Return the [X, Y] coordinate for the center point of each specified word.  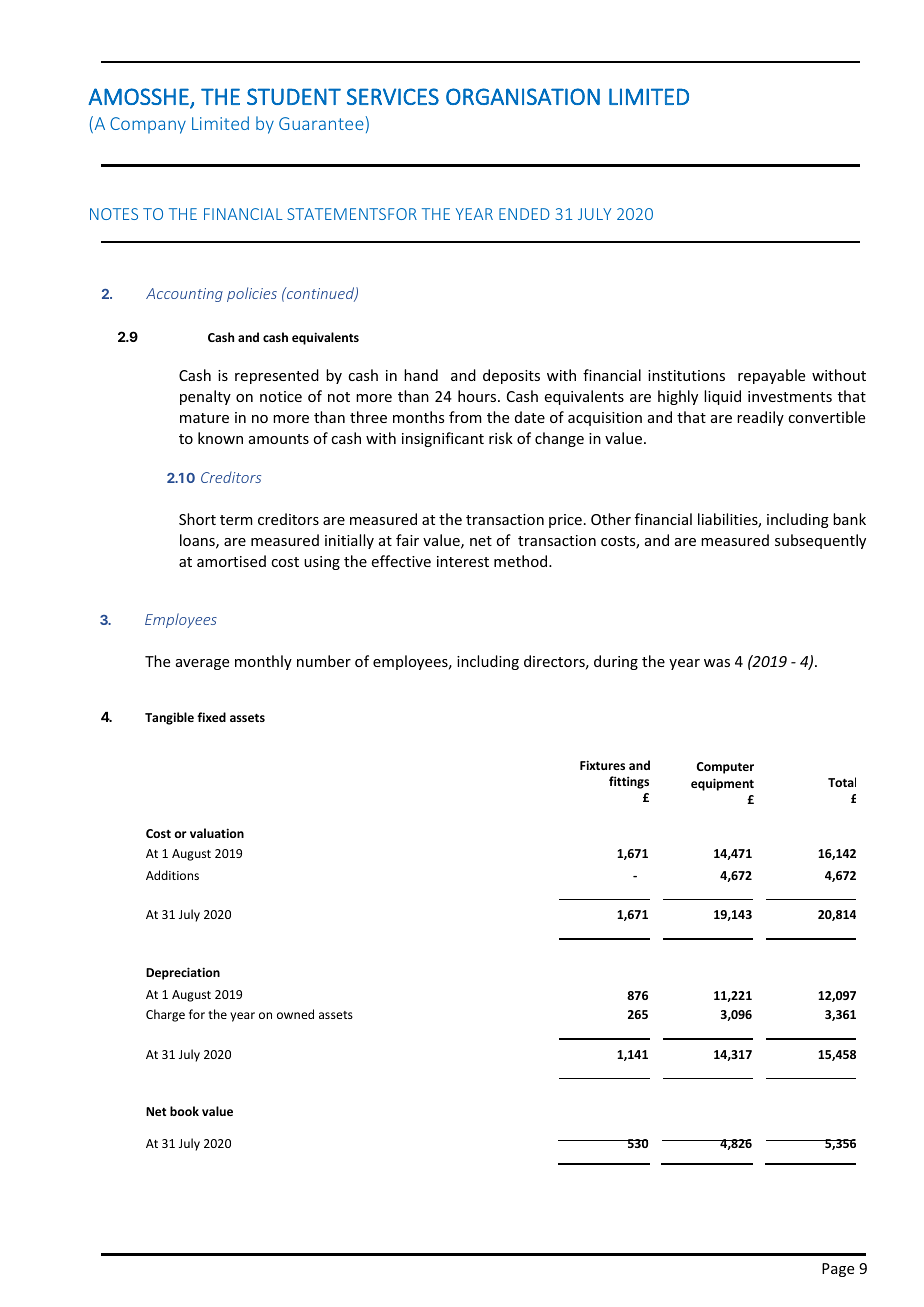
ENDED [524, 214]
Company [148, 125]
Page [838, 1270]
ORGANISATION [523, 96]
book [184, 1111]
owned [295, 1014]
